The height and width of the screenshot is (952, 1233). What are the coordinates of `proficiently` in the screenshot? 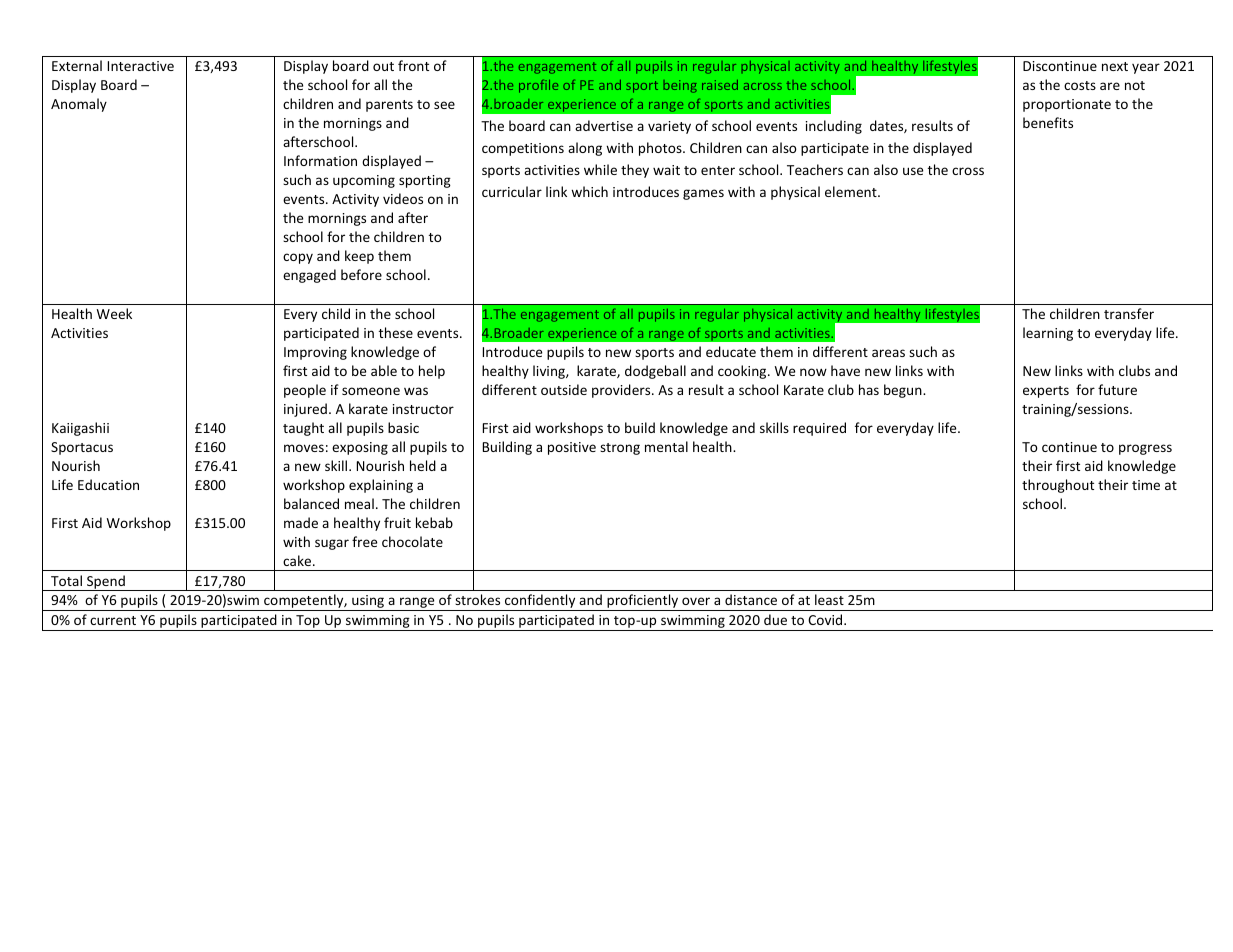 It's located at (643, 602).
